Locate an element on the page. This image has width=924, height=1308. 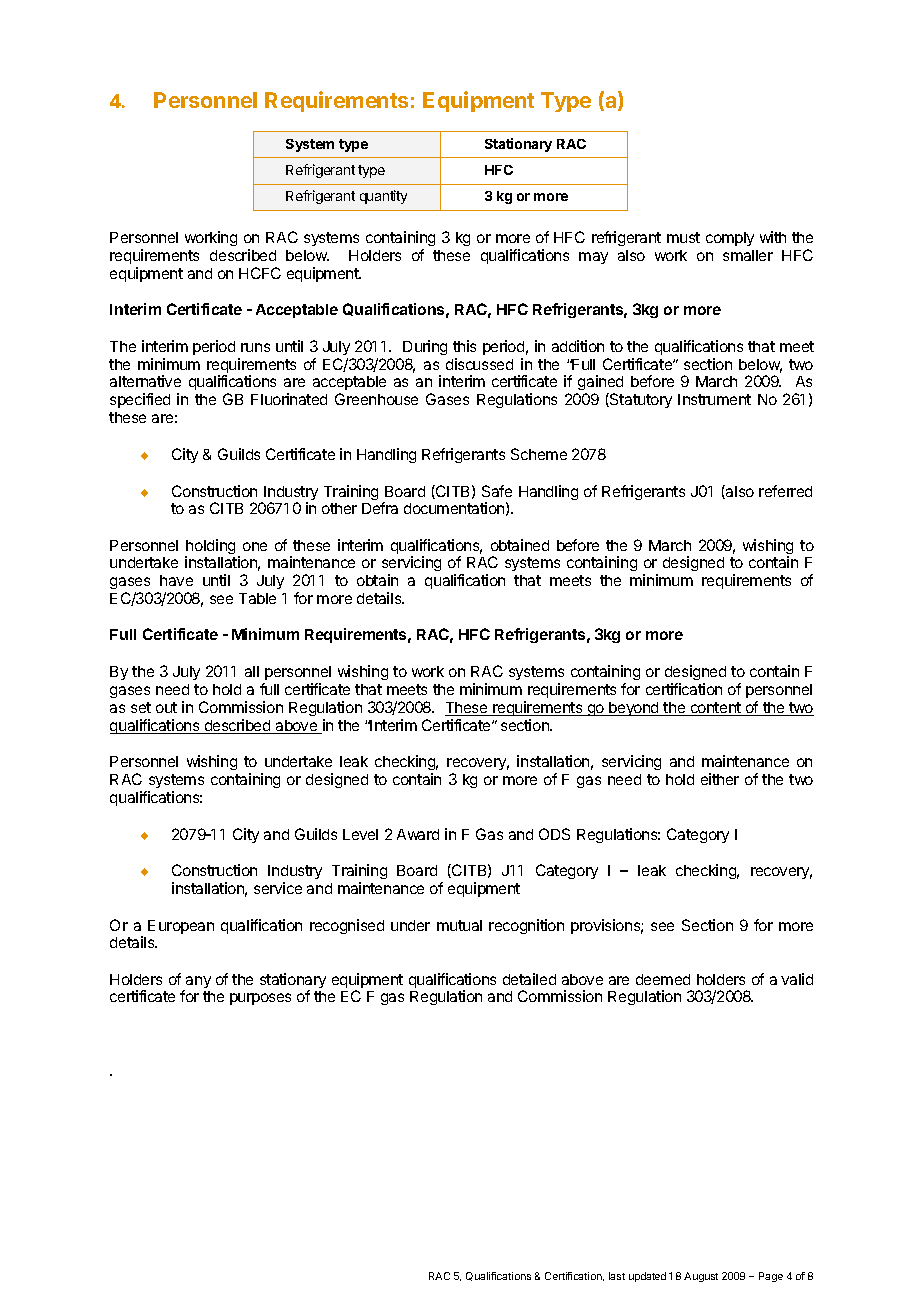
comply is located at coordinates (730, 239).
